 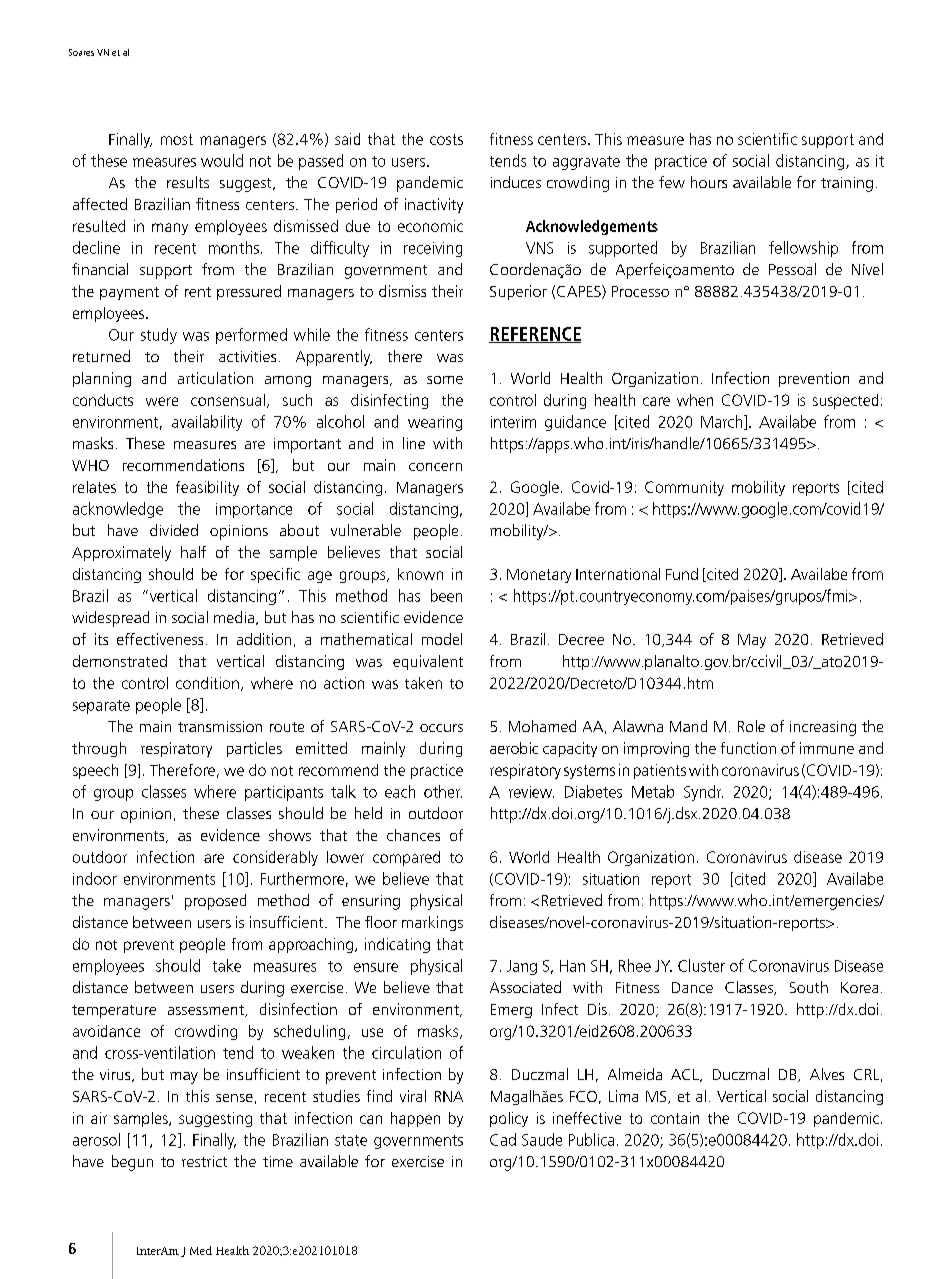 I want to click on effectiveness, so click(x=160, y=639).
